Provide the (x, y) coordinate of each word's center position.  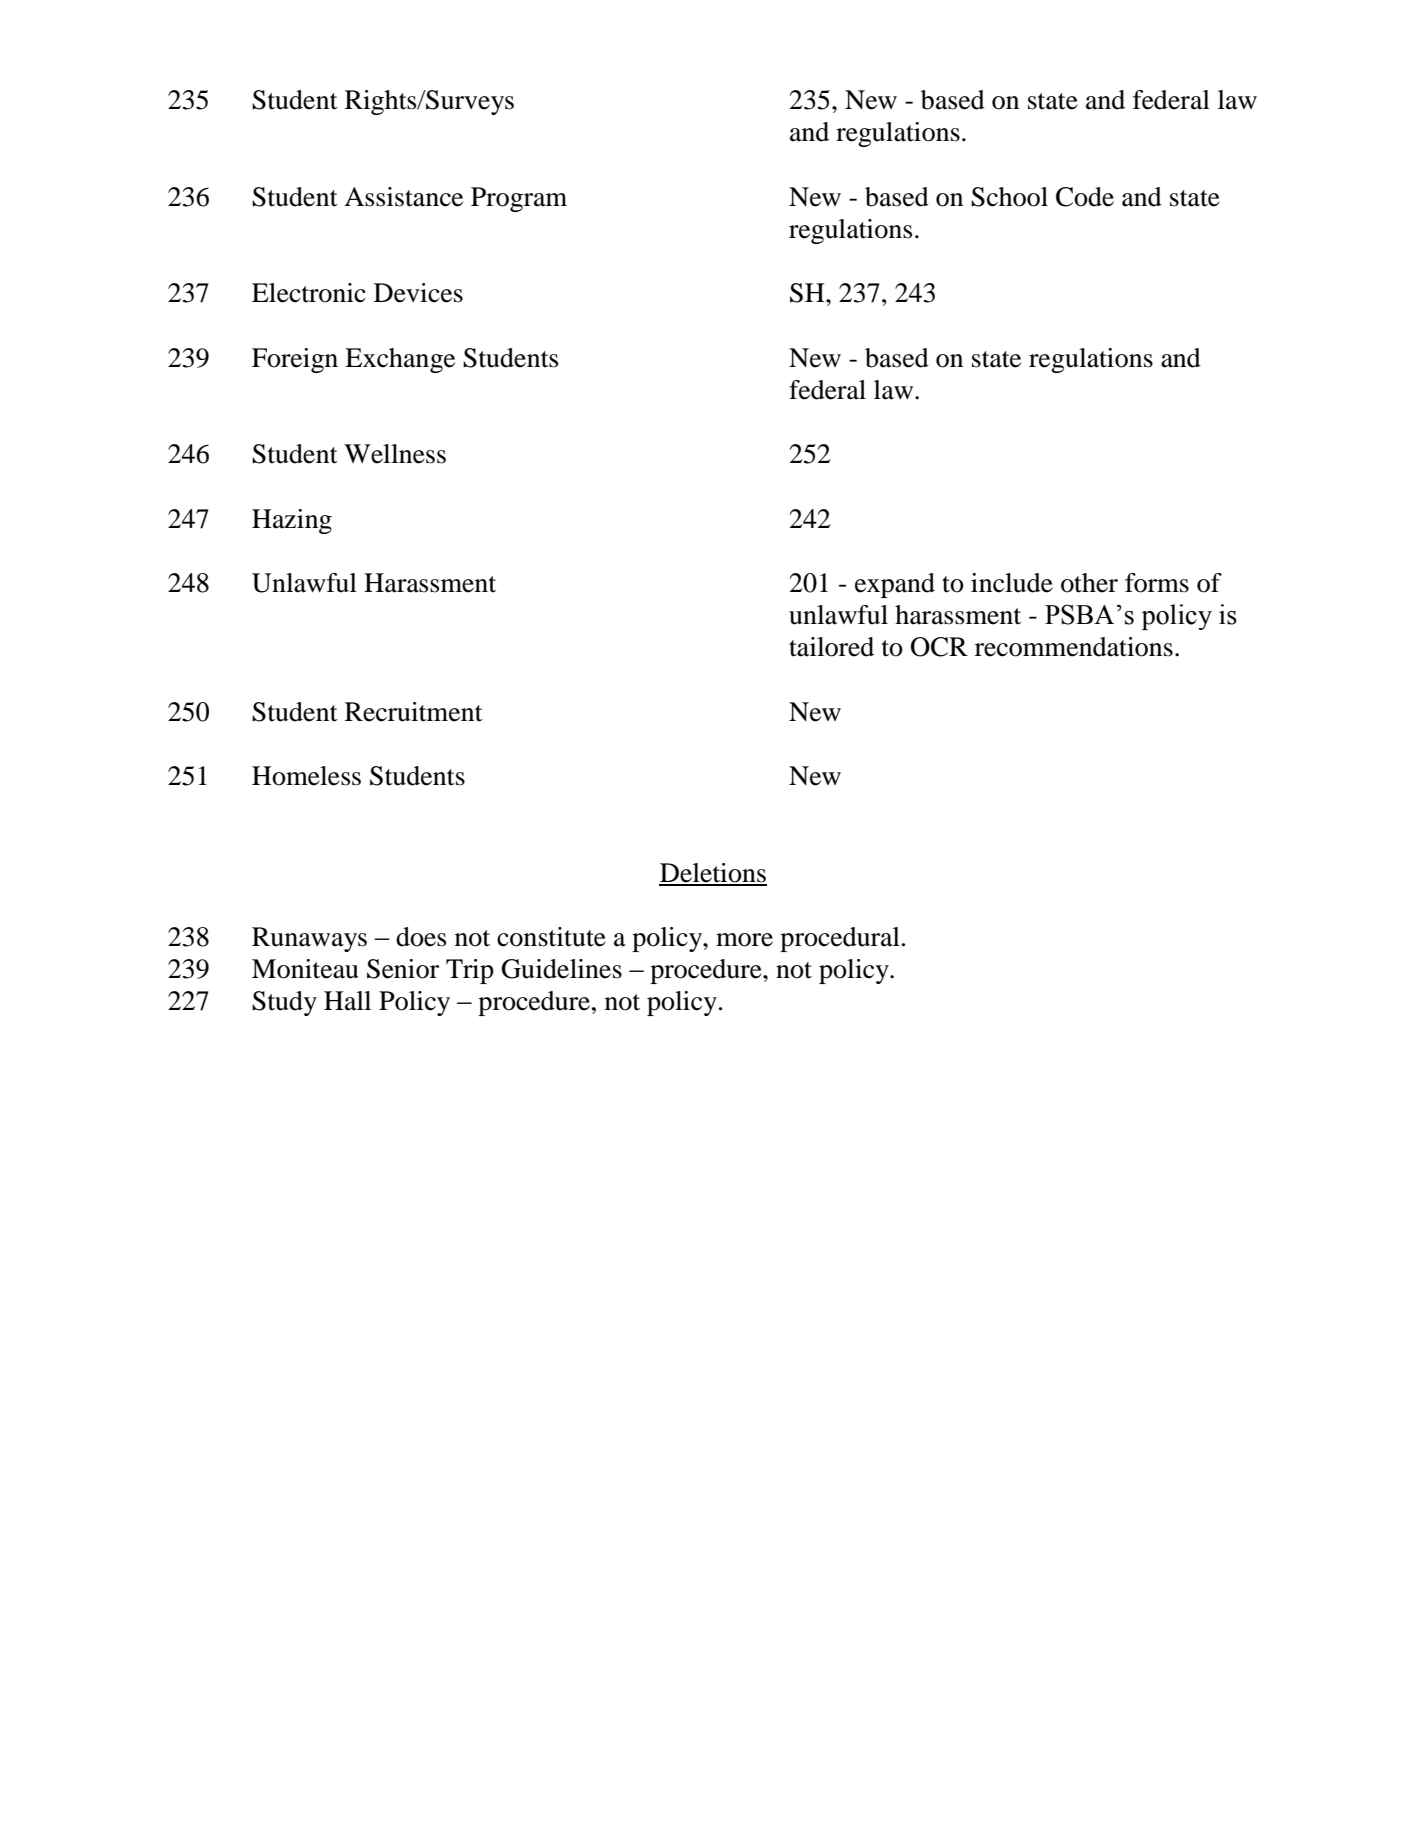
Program (519, 199)
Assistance (403, 197)
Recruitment (414, 712)
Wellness (395, 454)
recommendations (1074, 647)
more (744, 940)
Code (1085, 197)
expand (895, 585)
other (1089, 583)
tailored (831, 647)
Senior (403, 969)
